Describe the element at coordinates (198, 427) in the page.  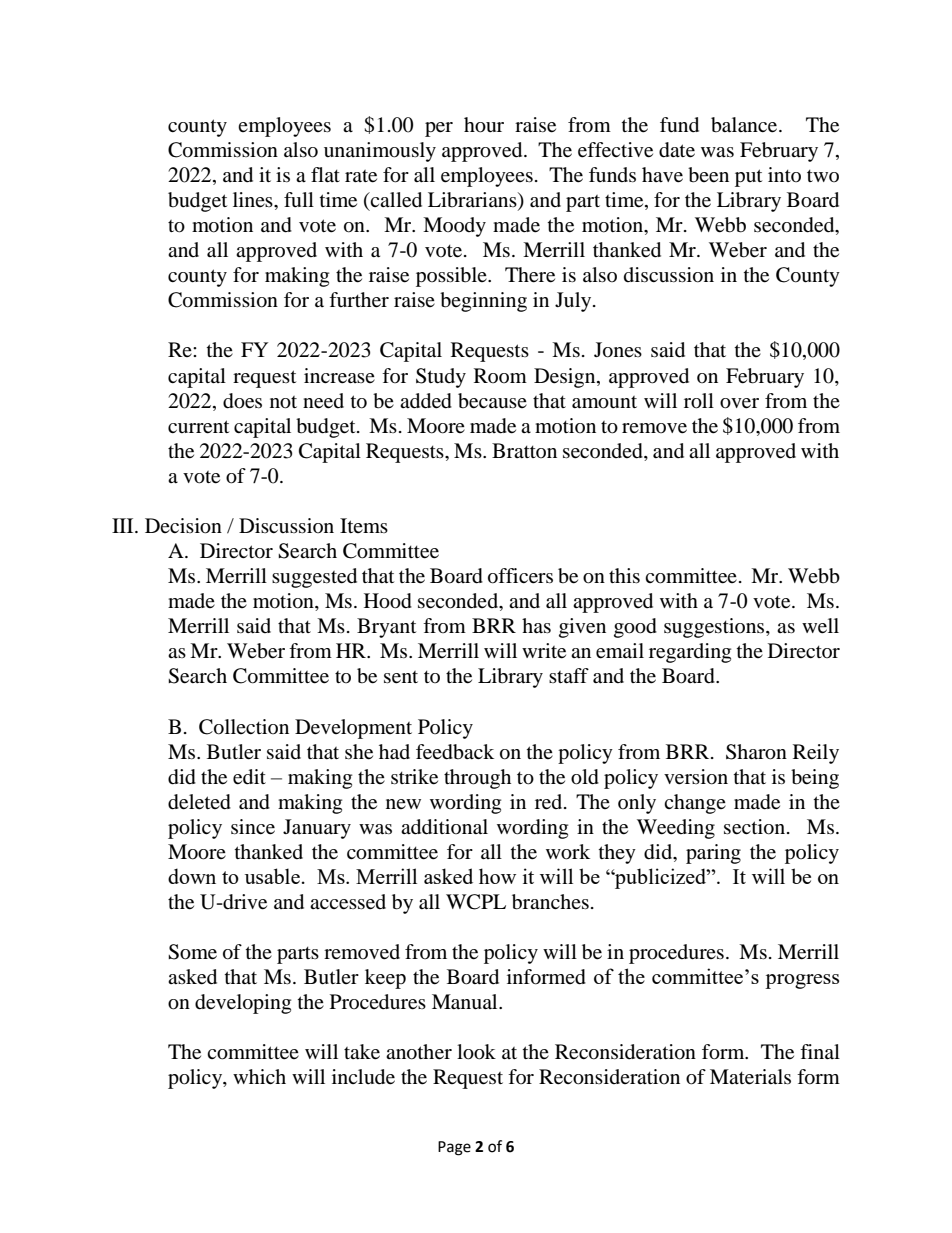
I see `current` at that location.
